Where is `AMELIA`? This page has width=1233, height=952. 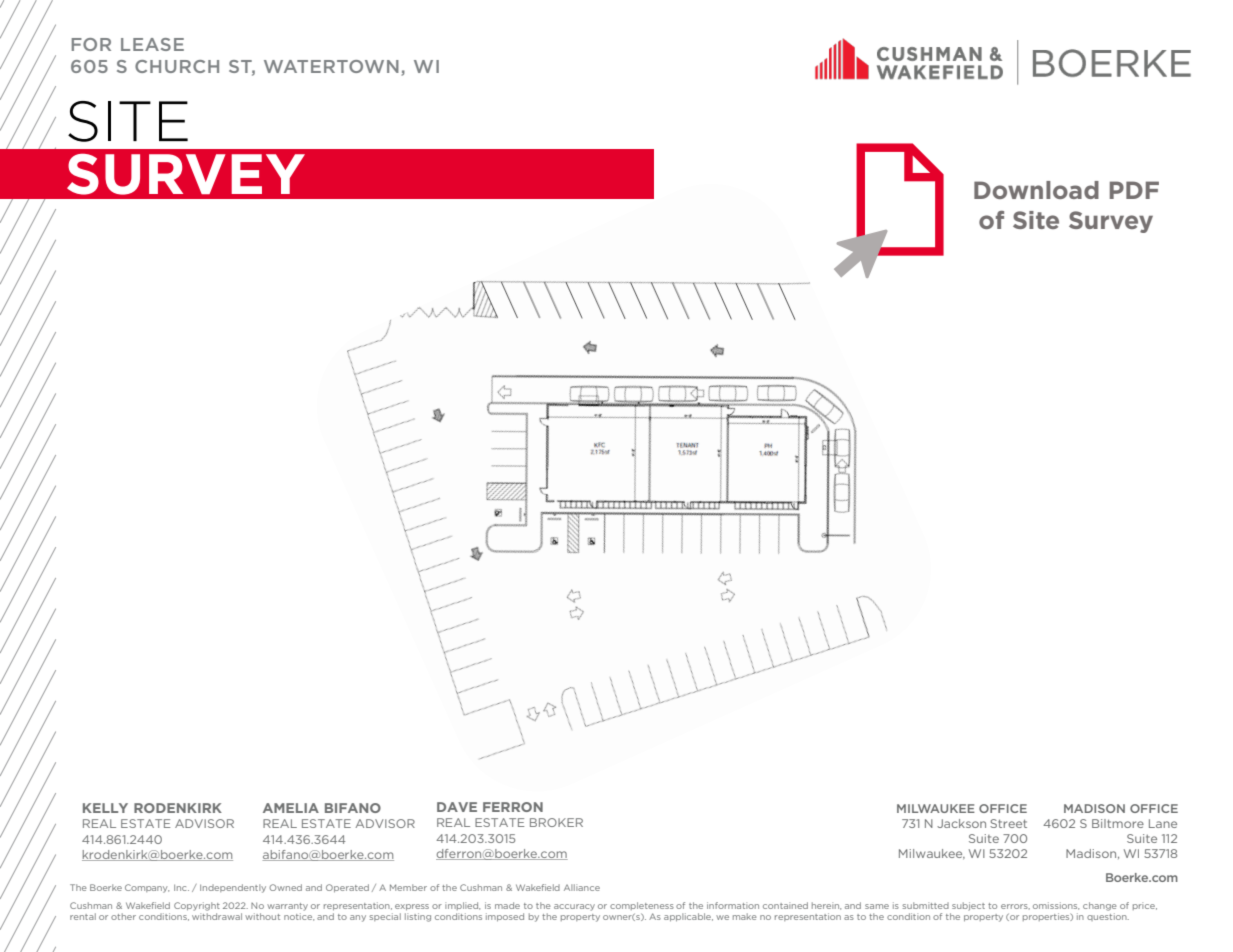
AMELIA is located at coordinates (291, 808).
